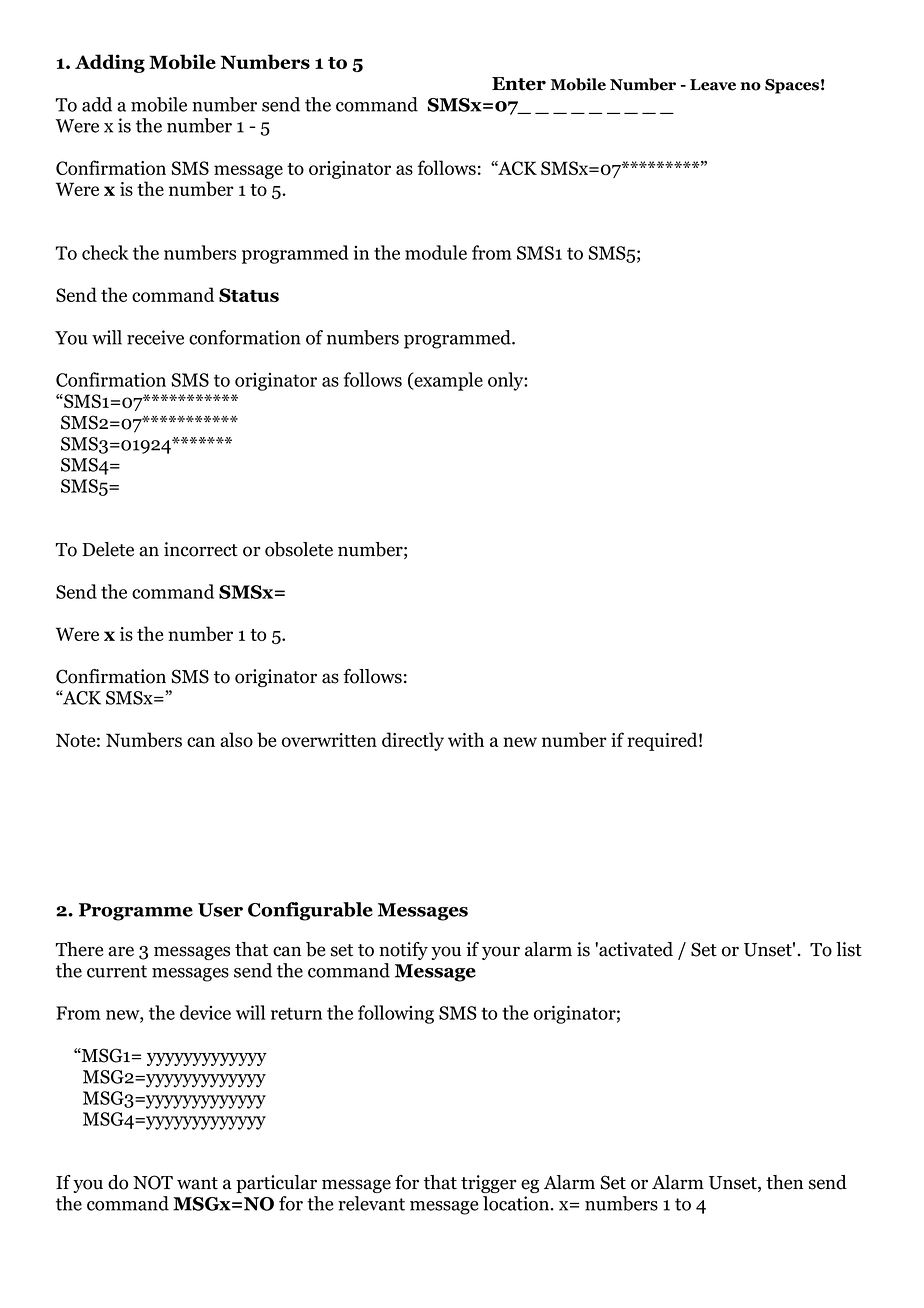 The width and height of the page is (924, 1308). What do you see at coordinates (436, 252) in the page?
I see `module` at bounding box center [436, 252].
